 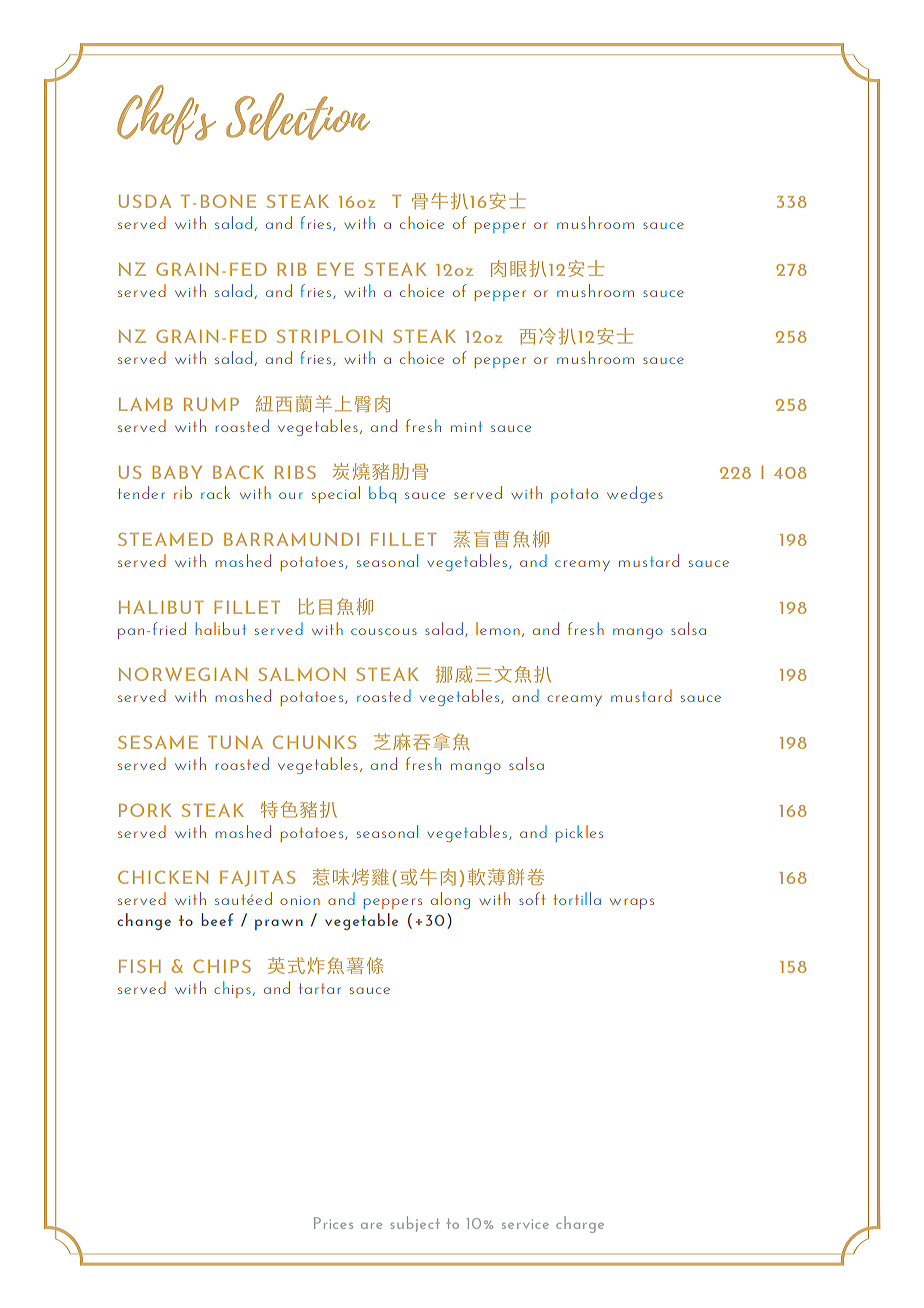 What do you see at coordinates (333, 1223) in the document?
I see `Prices` at bounding box center [333, 1223].
